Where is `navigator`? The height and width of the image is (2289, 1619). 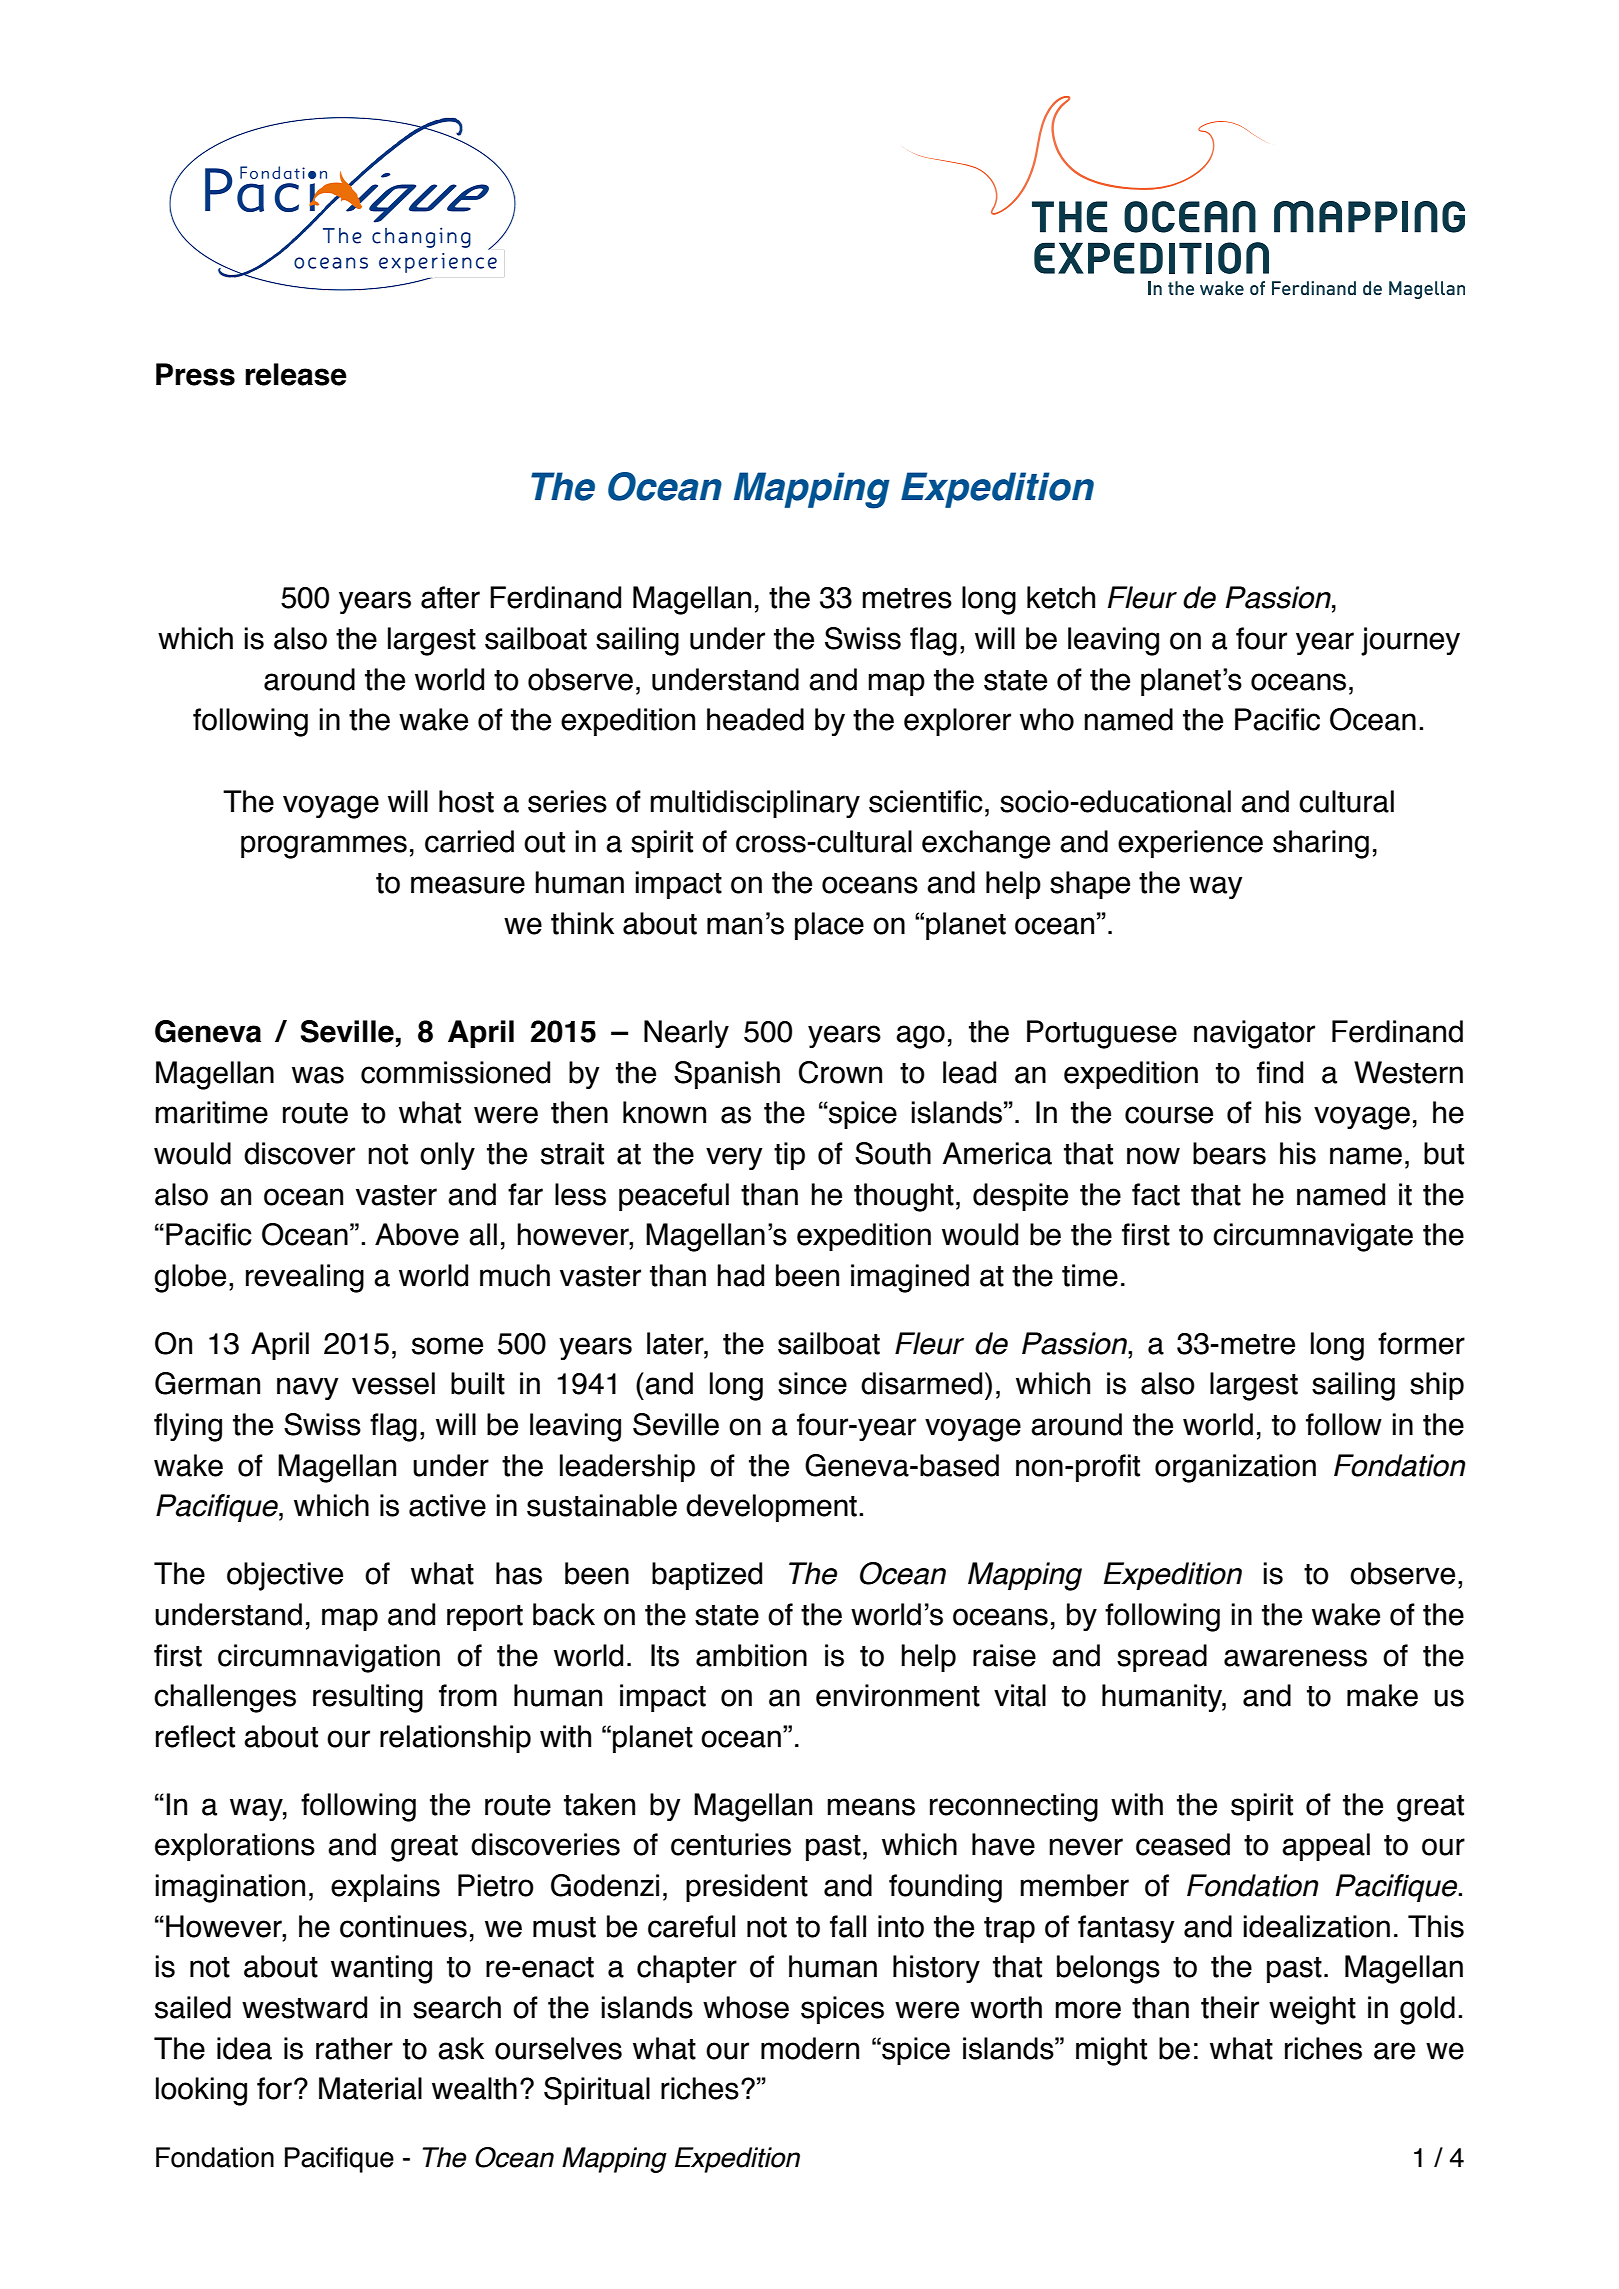 navigator is located at coordinates (1254, 1034).
